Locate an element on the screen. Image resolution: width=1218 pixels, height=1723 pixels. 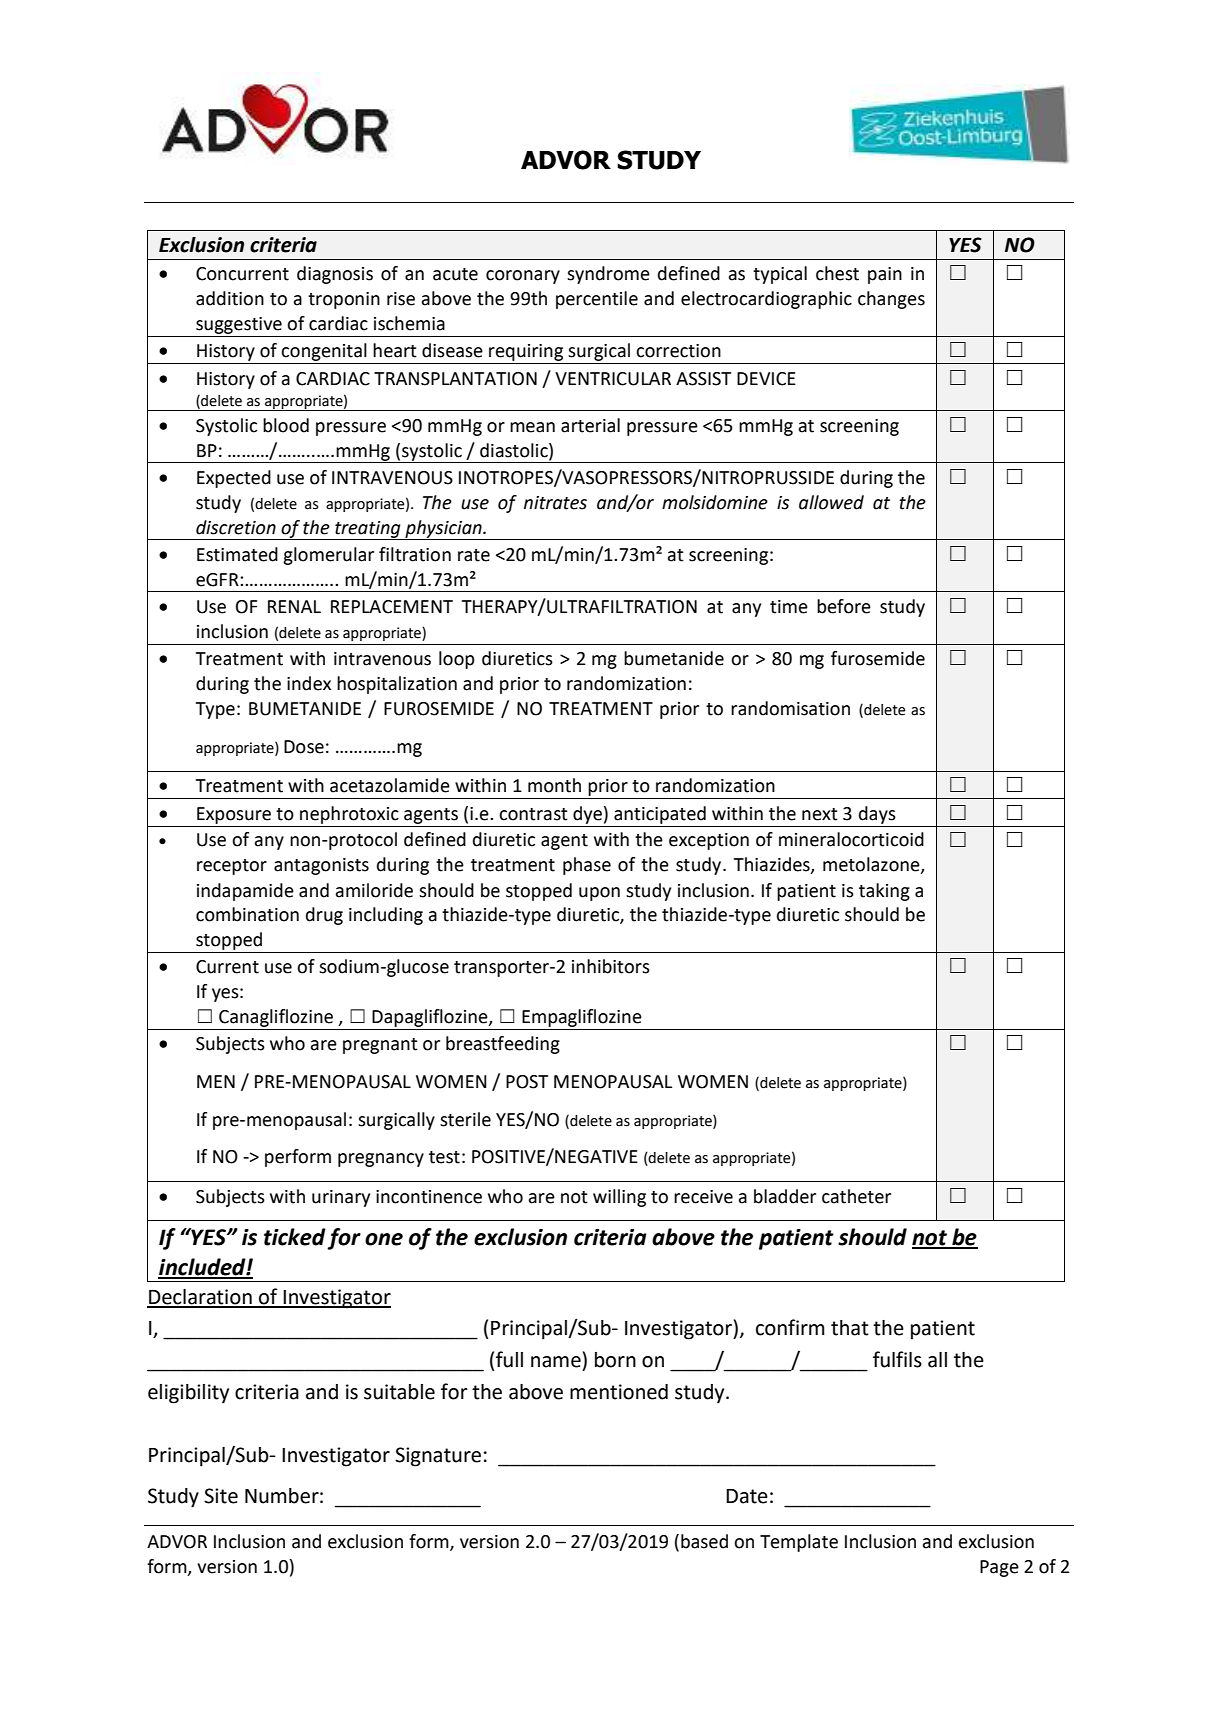
based is located at coordinates (704, 1541).
